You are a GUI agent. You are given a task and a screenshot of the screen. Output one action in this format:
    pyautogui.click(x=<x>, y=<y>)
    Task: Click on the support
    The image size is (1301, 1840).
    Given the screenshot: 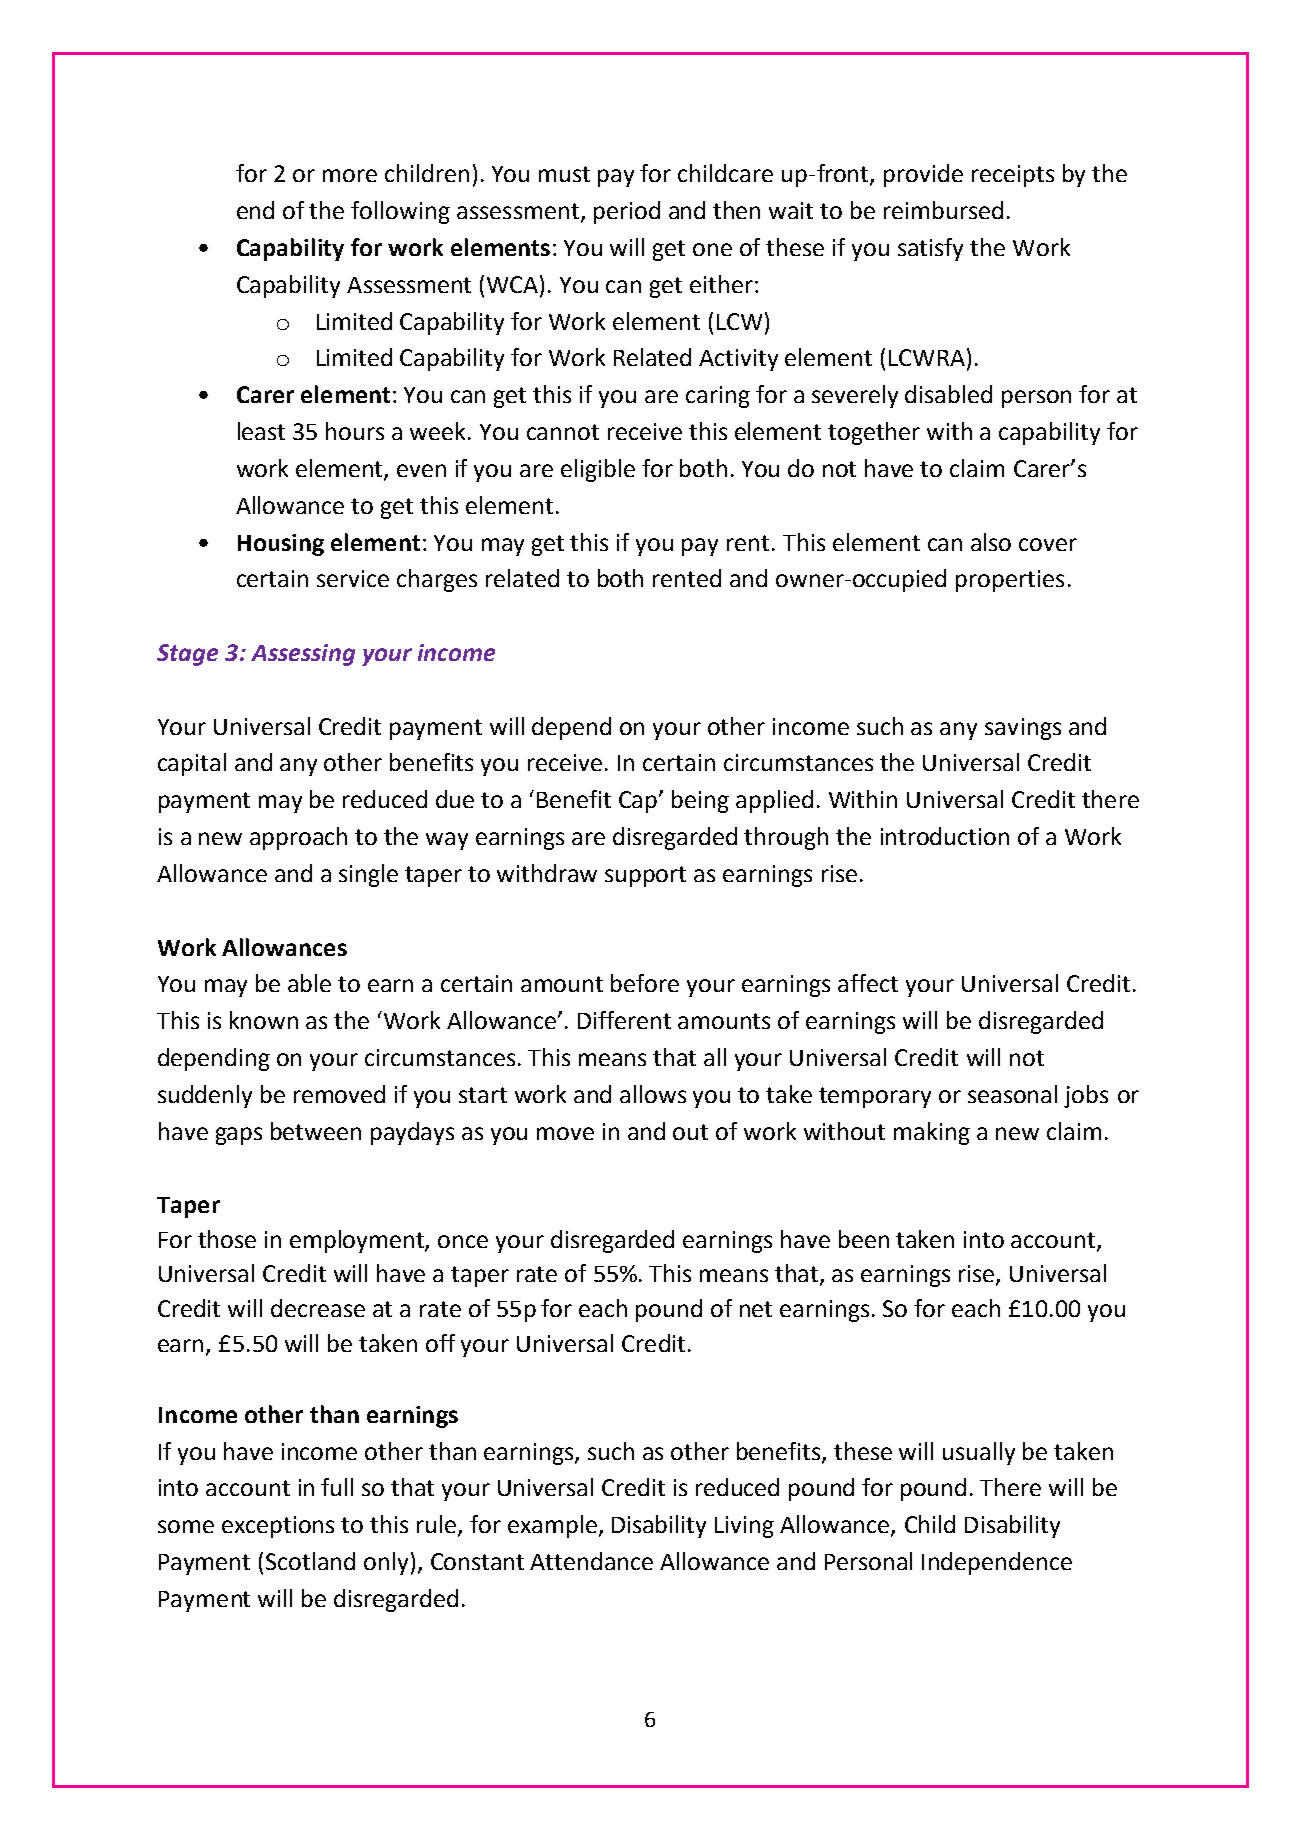 What is the action you would take?
    pyautogui.click(x=645, y=876)
